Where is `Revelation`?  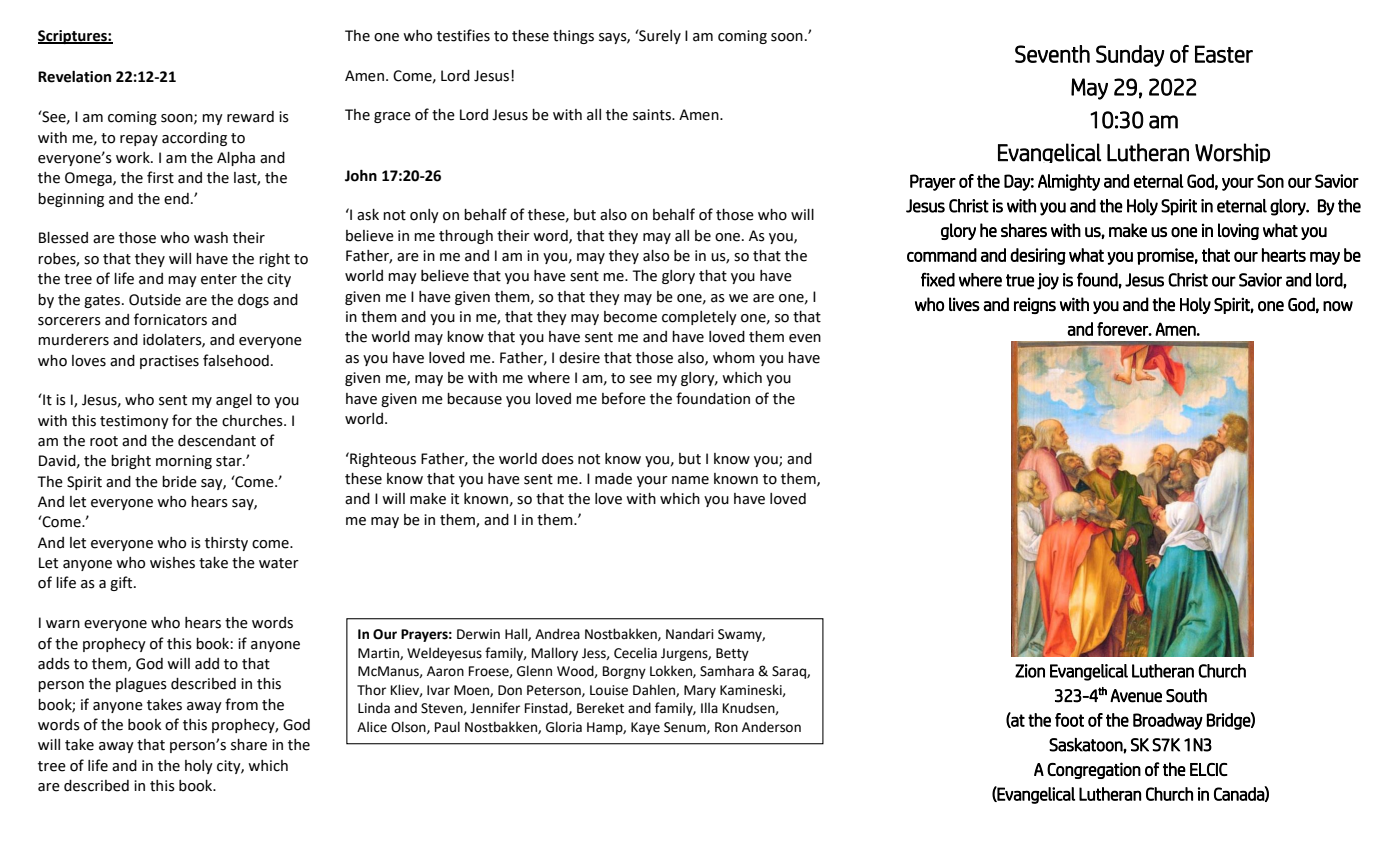 Revelation is located at coordinates (74, 76).
